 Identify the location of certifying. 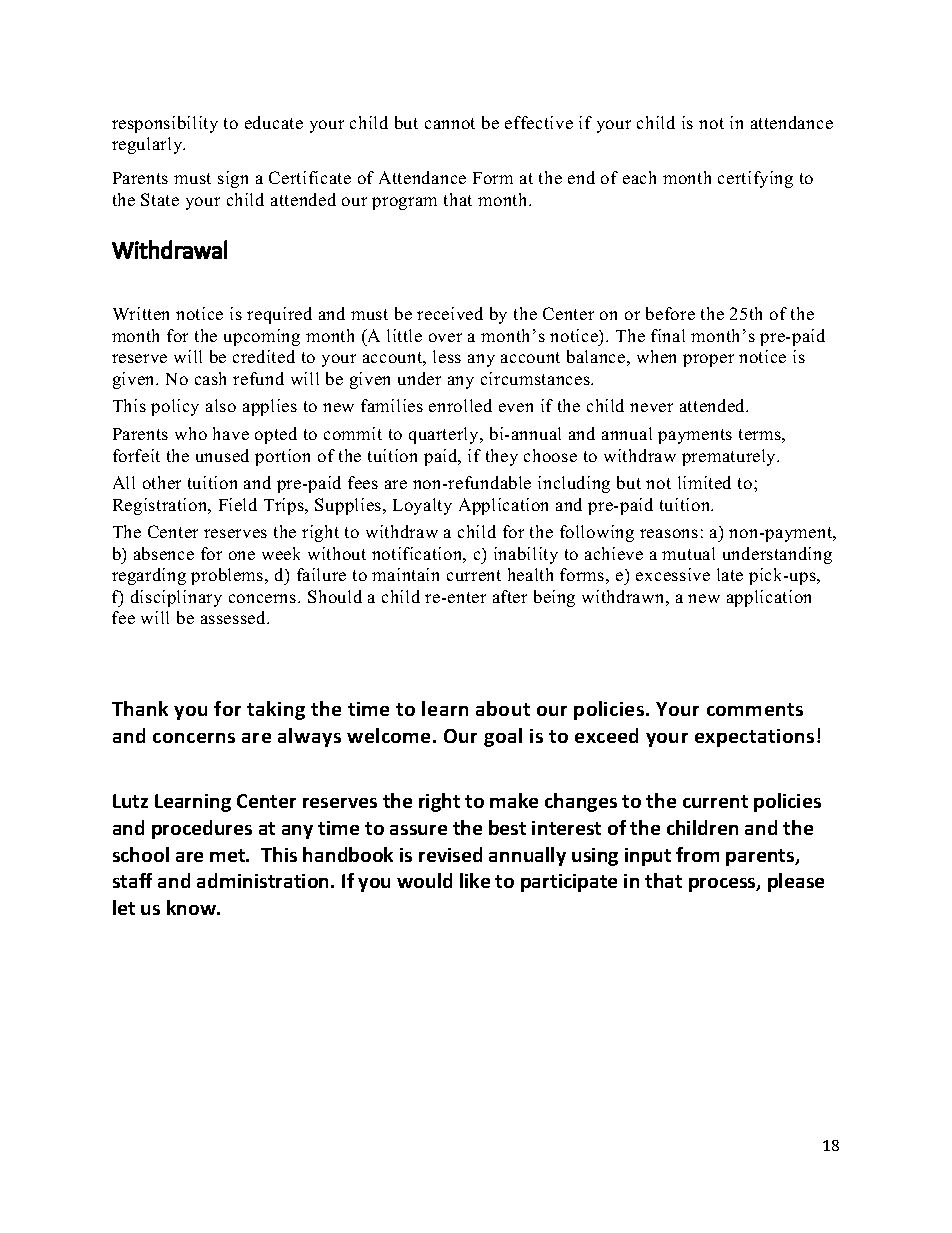
(755, 179).
